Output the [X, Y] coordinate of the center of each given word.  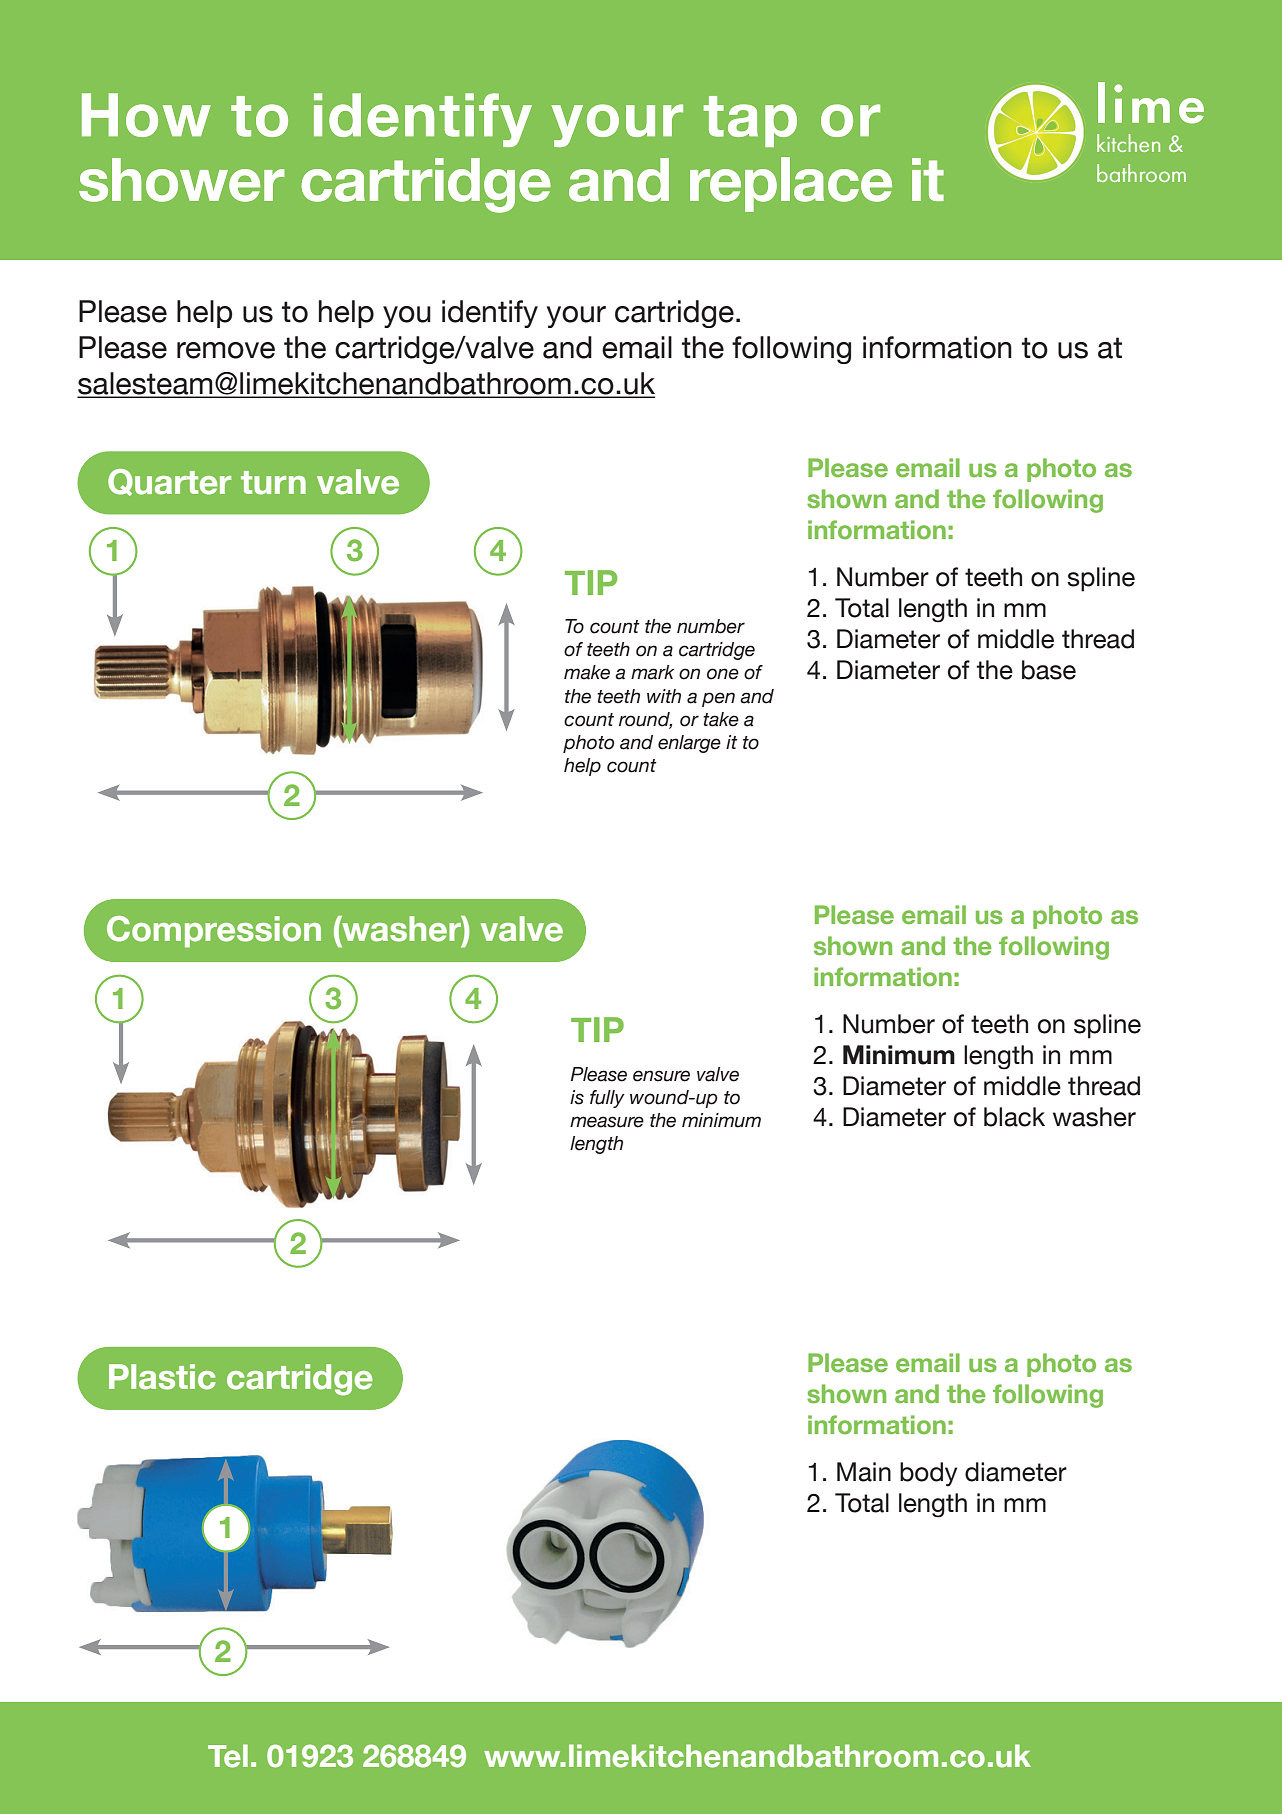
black [1014, 1117]
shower [182, 180]
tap [750, 121]
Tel [228, 1756]
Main [864, 1472]
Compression [214, 932]
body [928, 1474]
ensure [661, 1076]
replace [791, 184]
